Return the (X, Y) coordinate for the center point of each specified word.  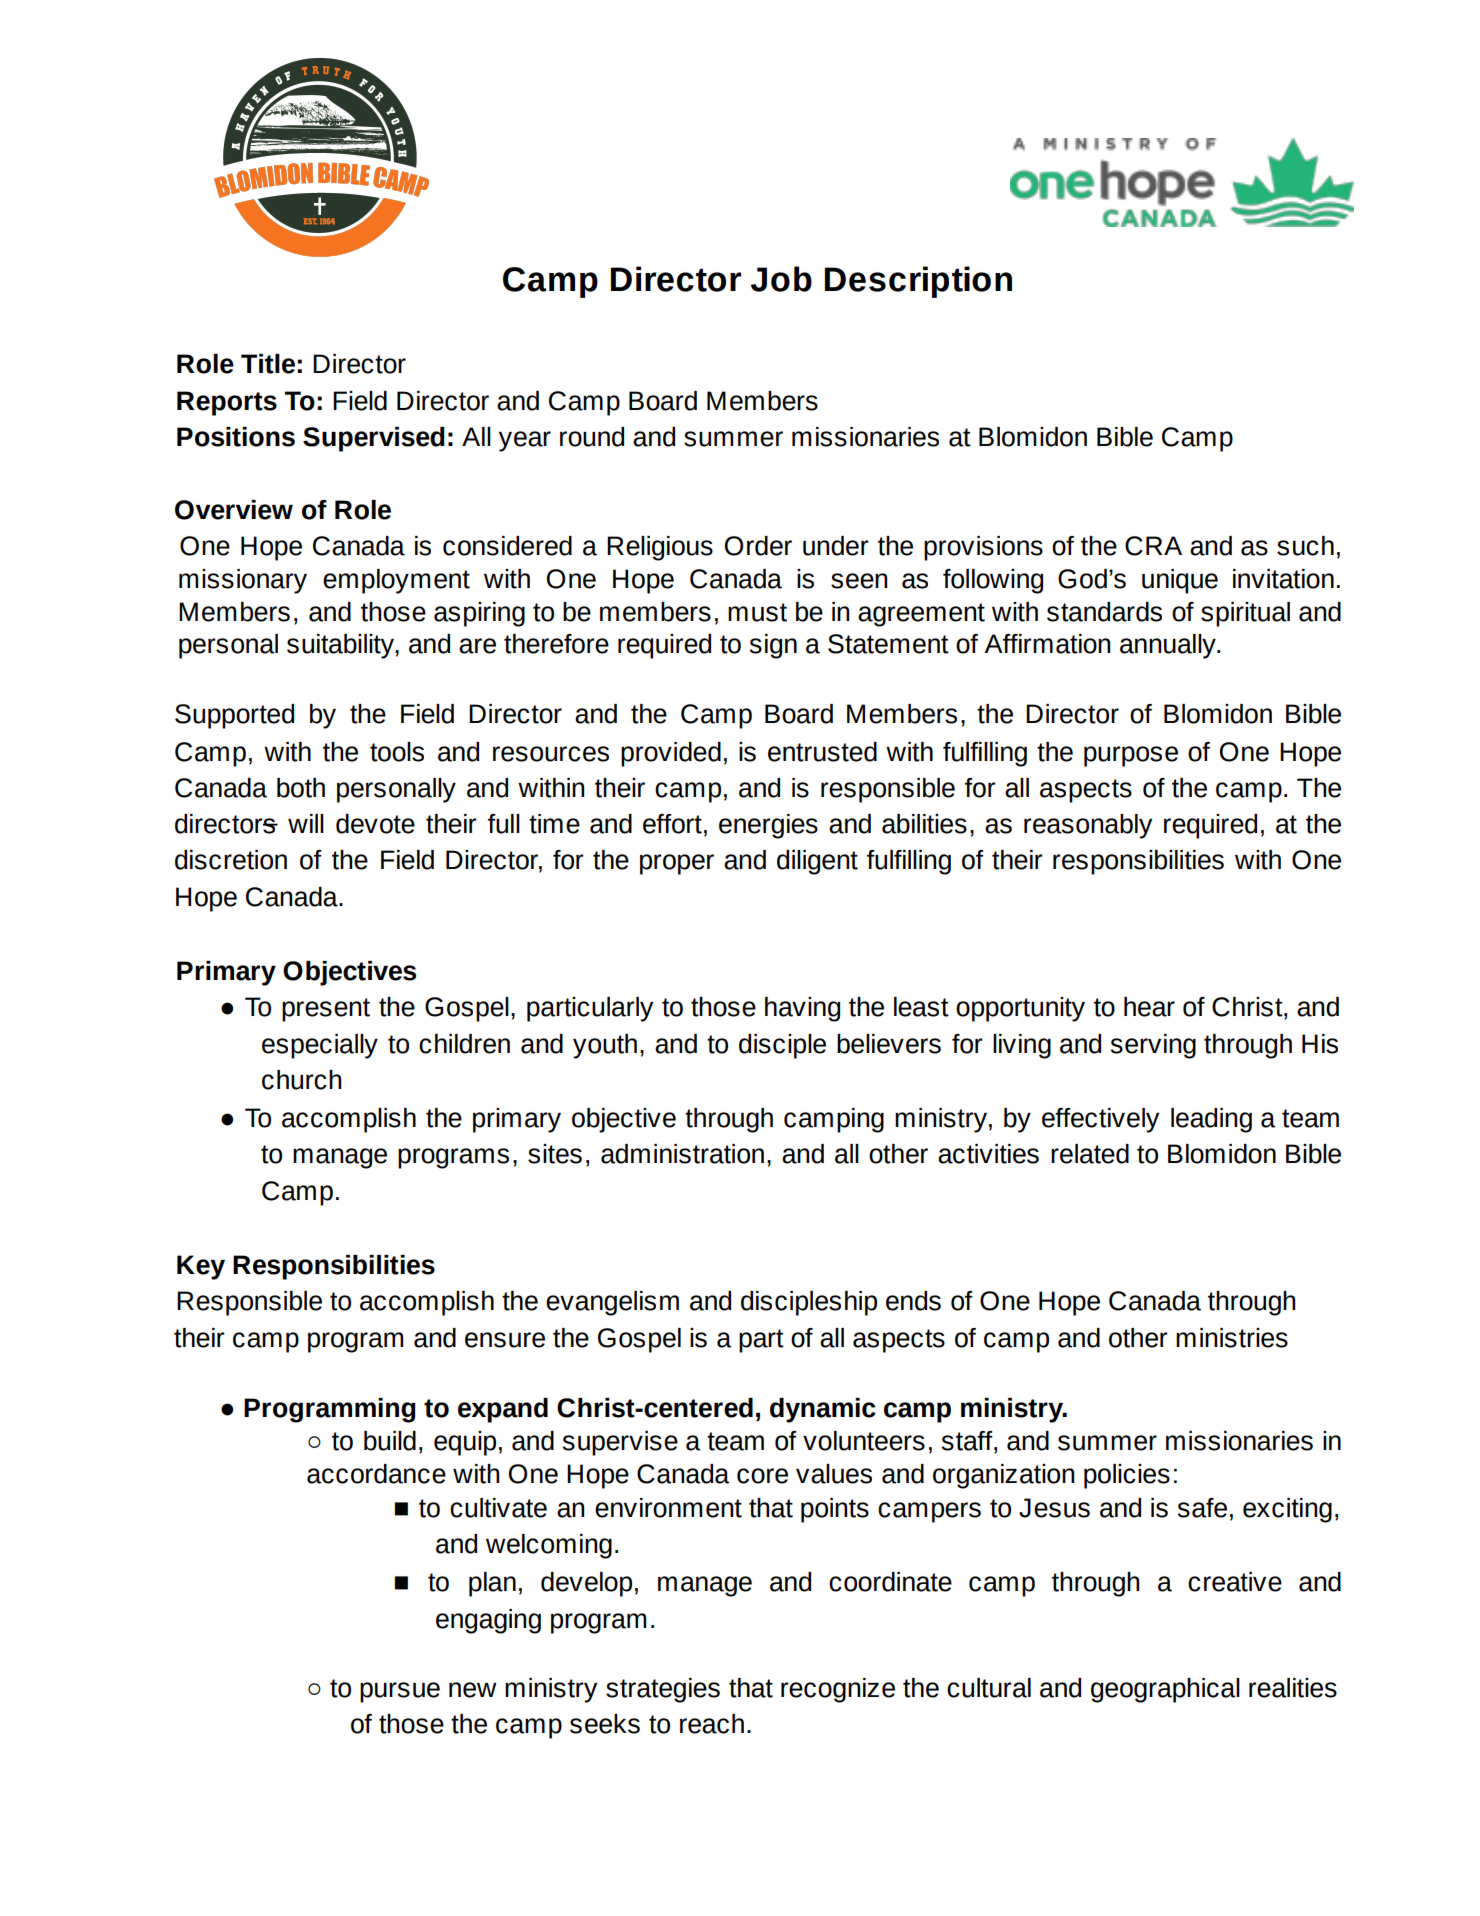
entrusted (822, 752)
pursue (400, 1692)
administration (682, 1154)
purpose (1131, 756)
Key (201, 1267)
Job (781, 279)
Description (918, 282)
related (1090, 1154)
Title (268, 364)
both (301, 788)
